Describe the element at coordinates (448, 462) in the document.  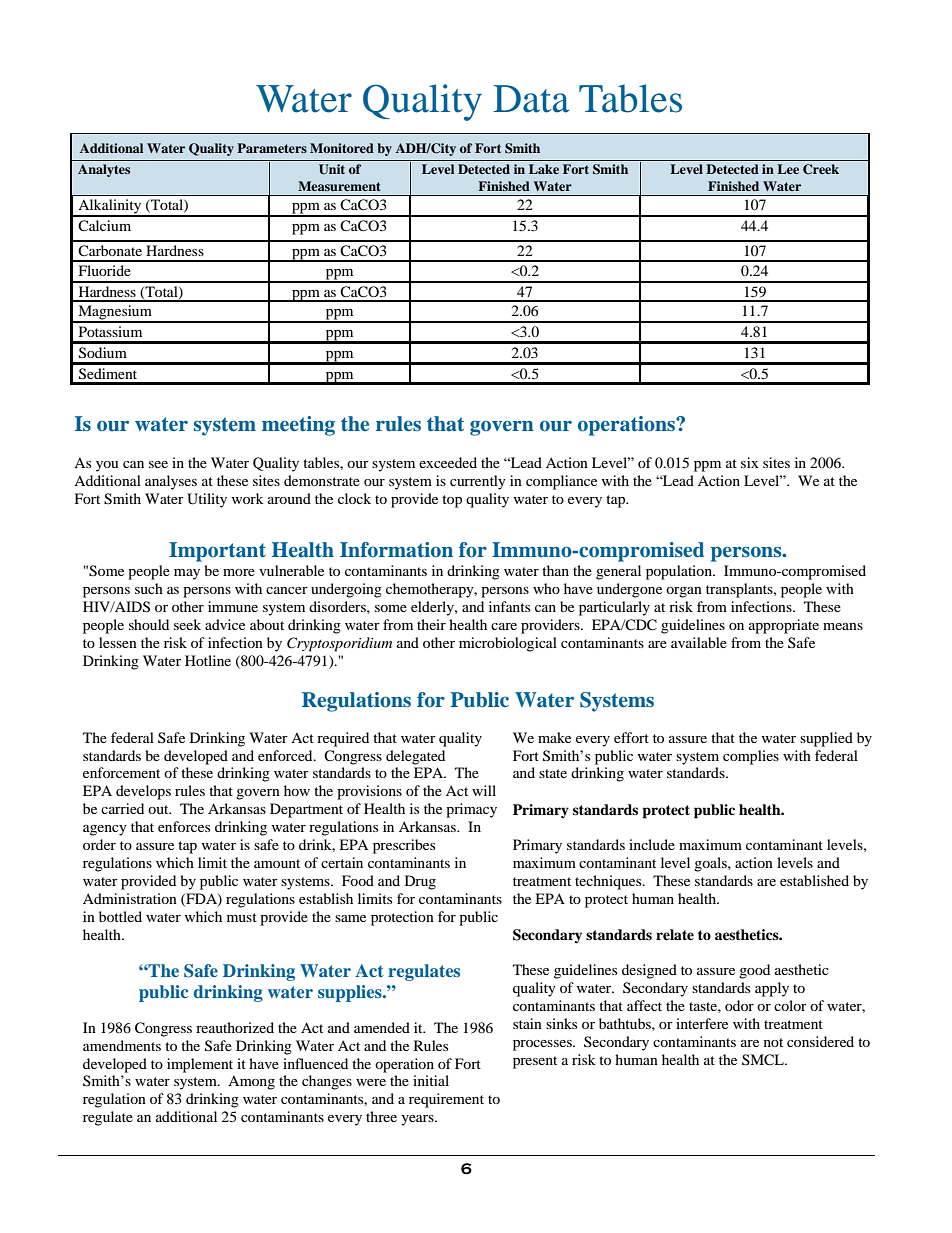
I see `exceeded` at that location.
